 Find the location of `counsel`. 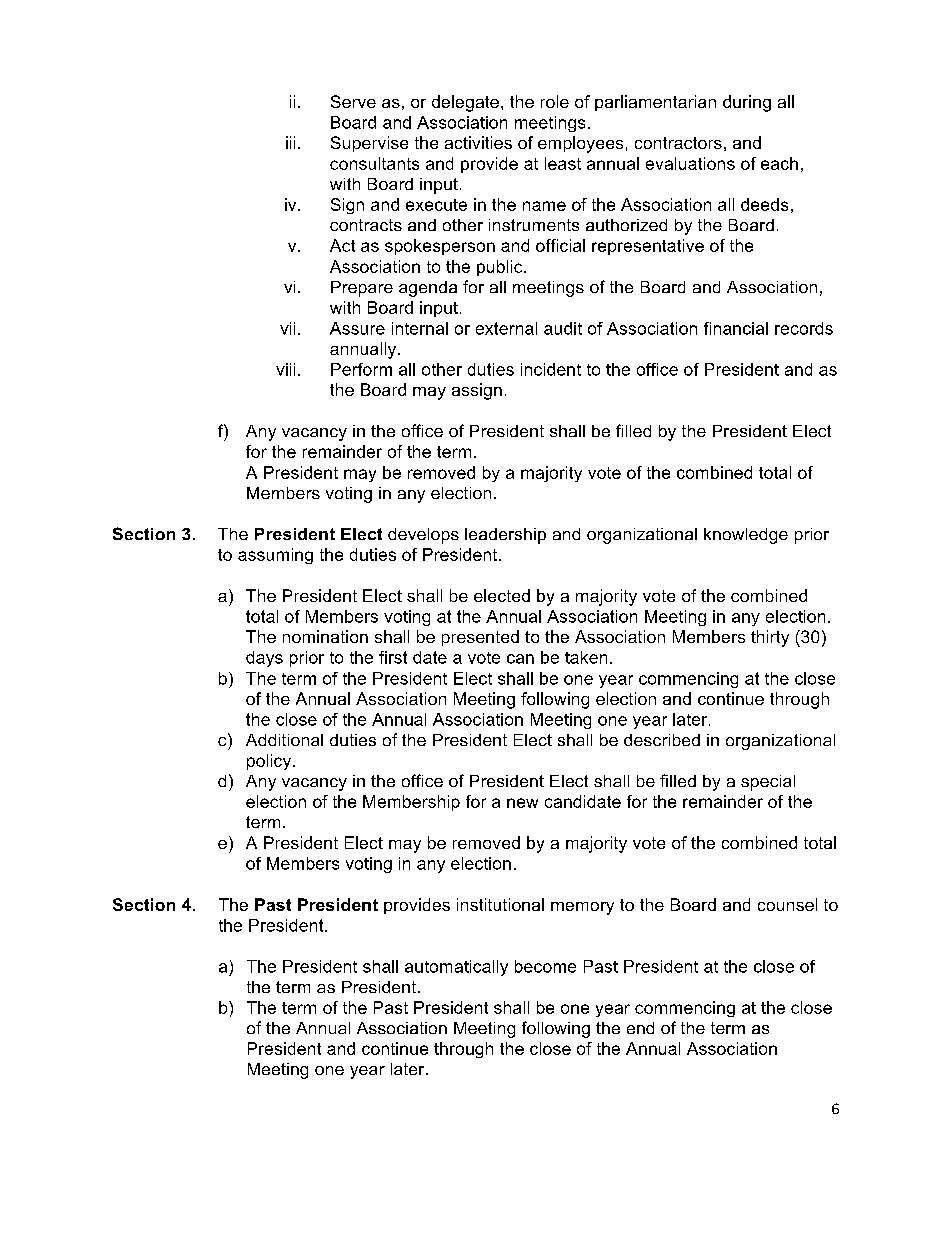

counsel is located at coordinates (787, 904).
